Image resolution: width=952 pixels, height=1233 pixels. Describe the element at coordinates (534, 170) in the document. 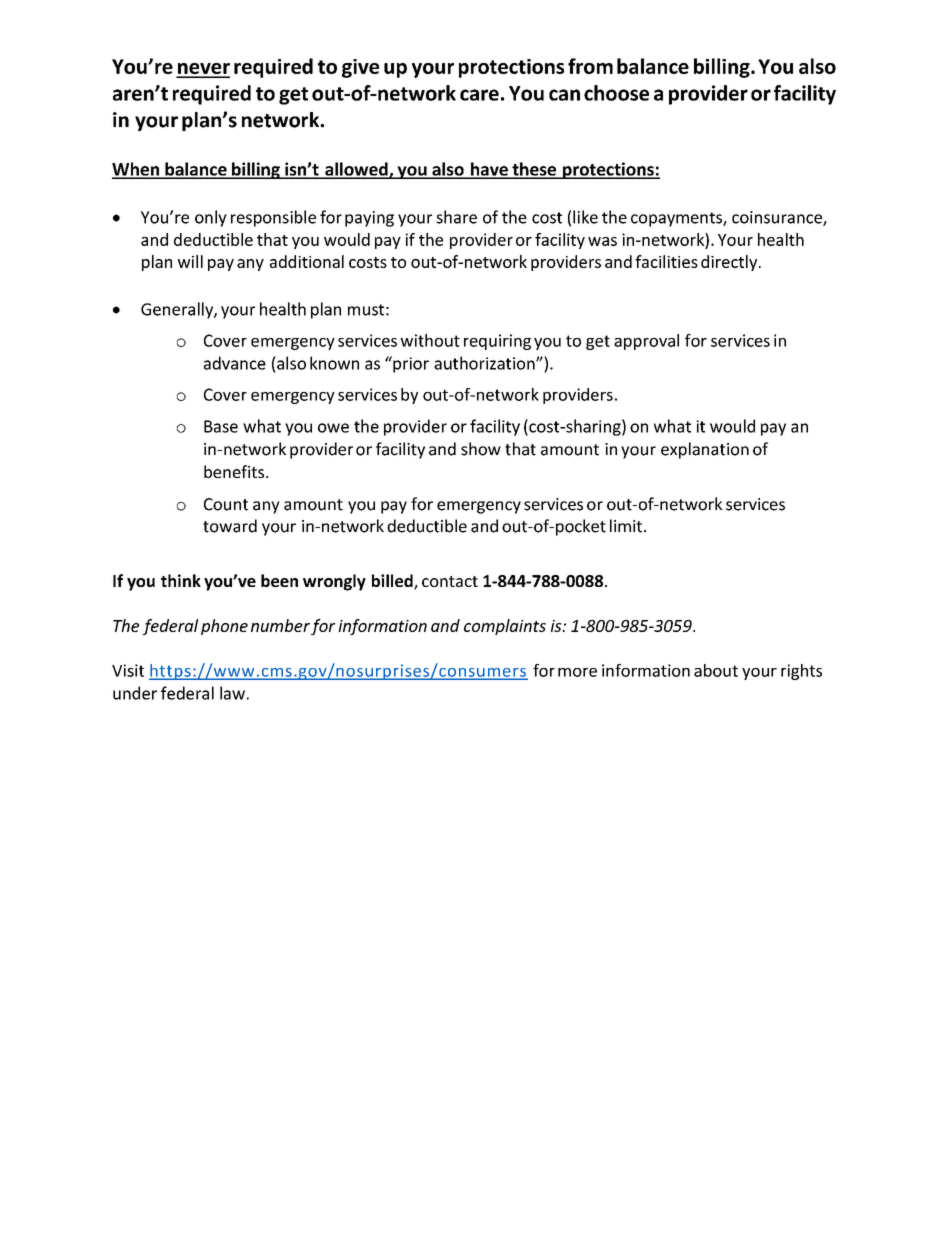

I see `these` at that location.
